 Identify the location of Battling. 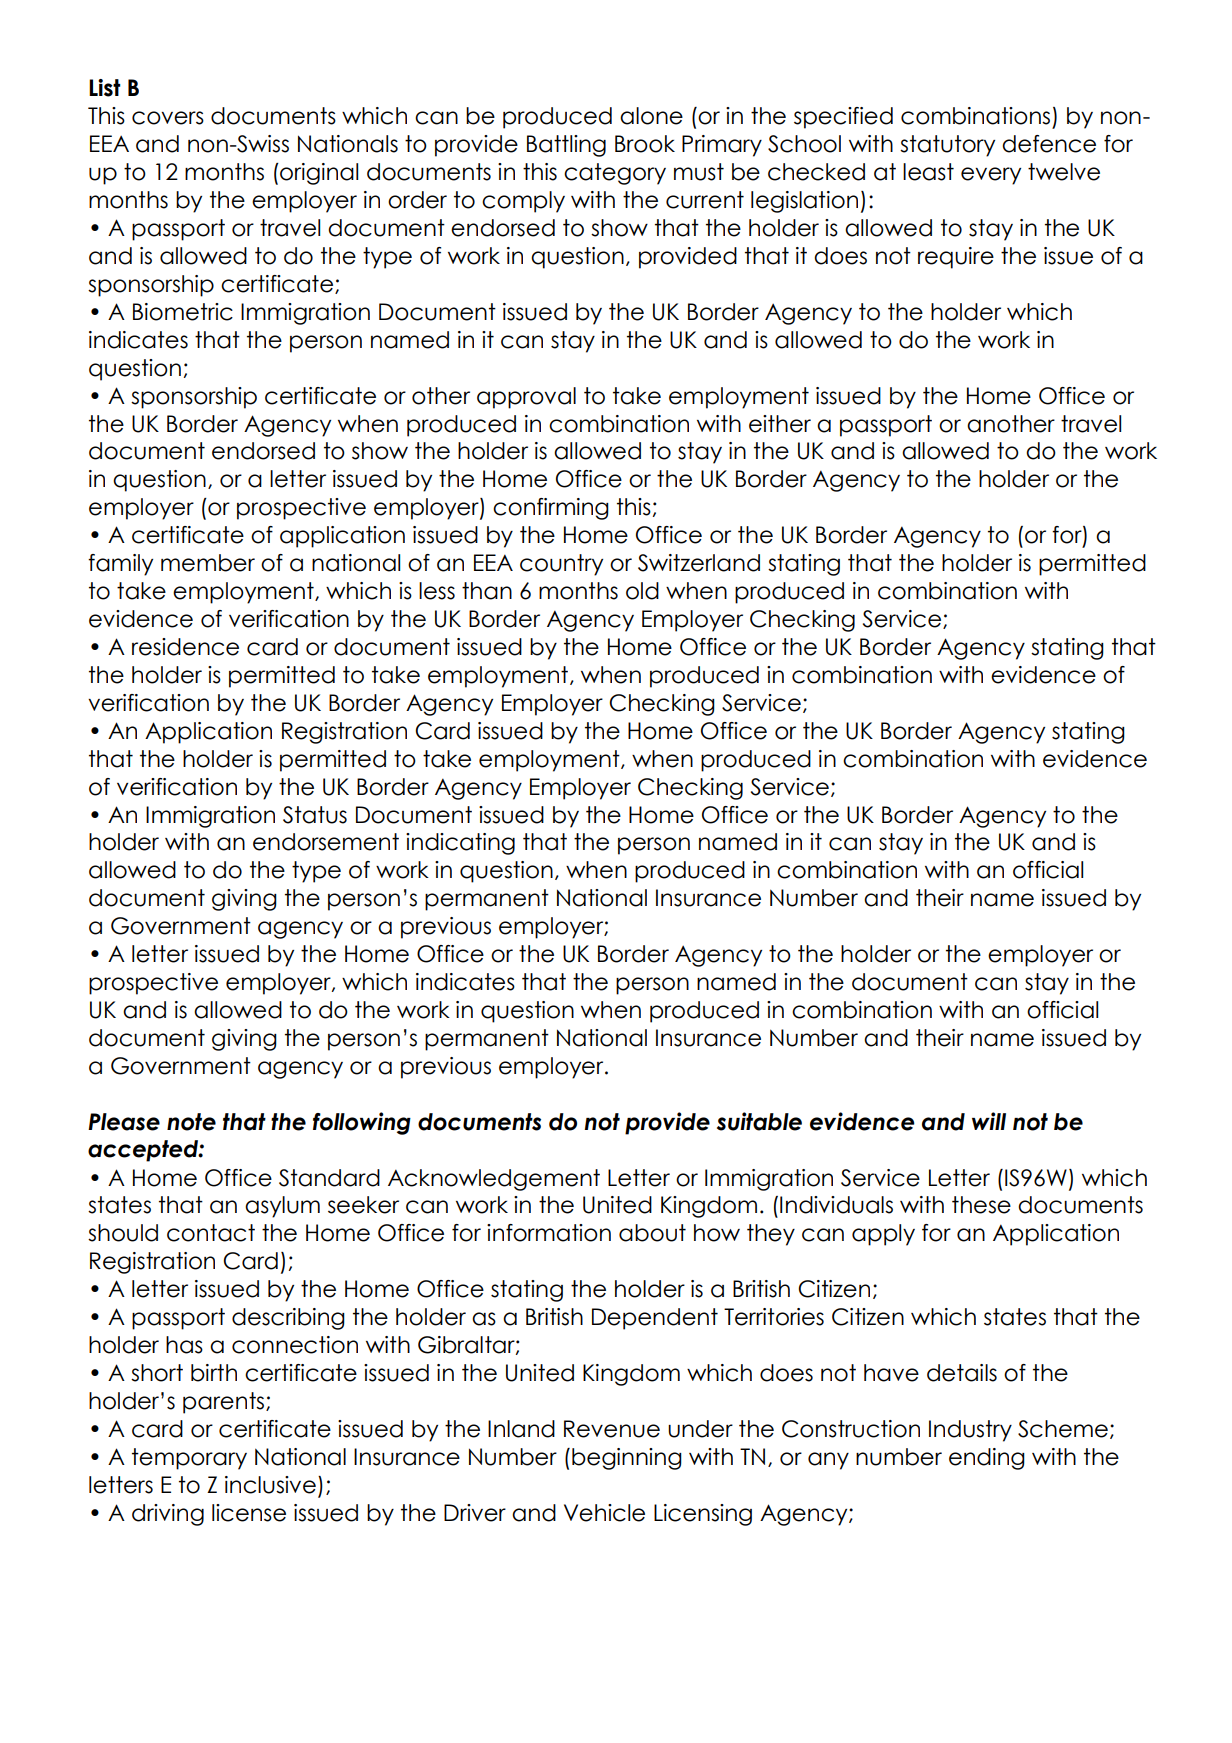
(566, 146).
